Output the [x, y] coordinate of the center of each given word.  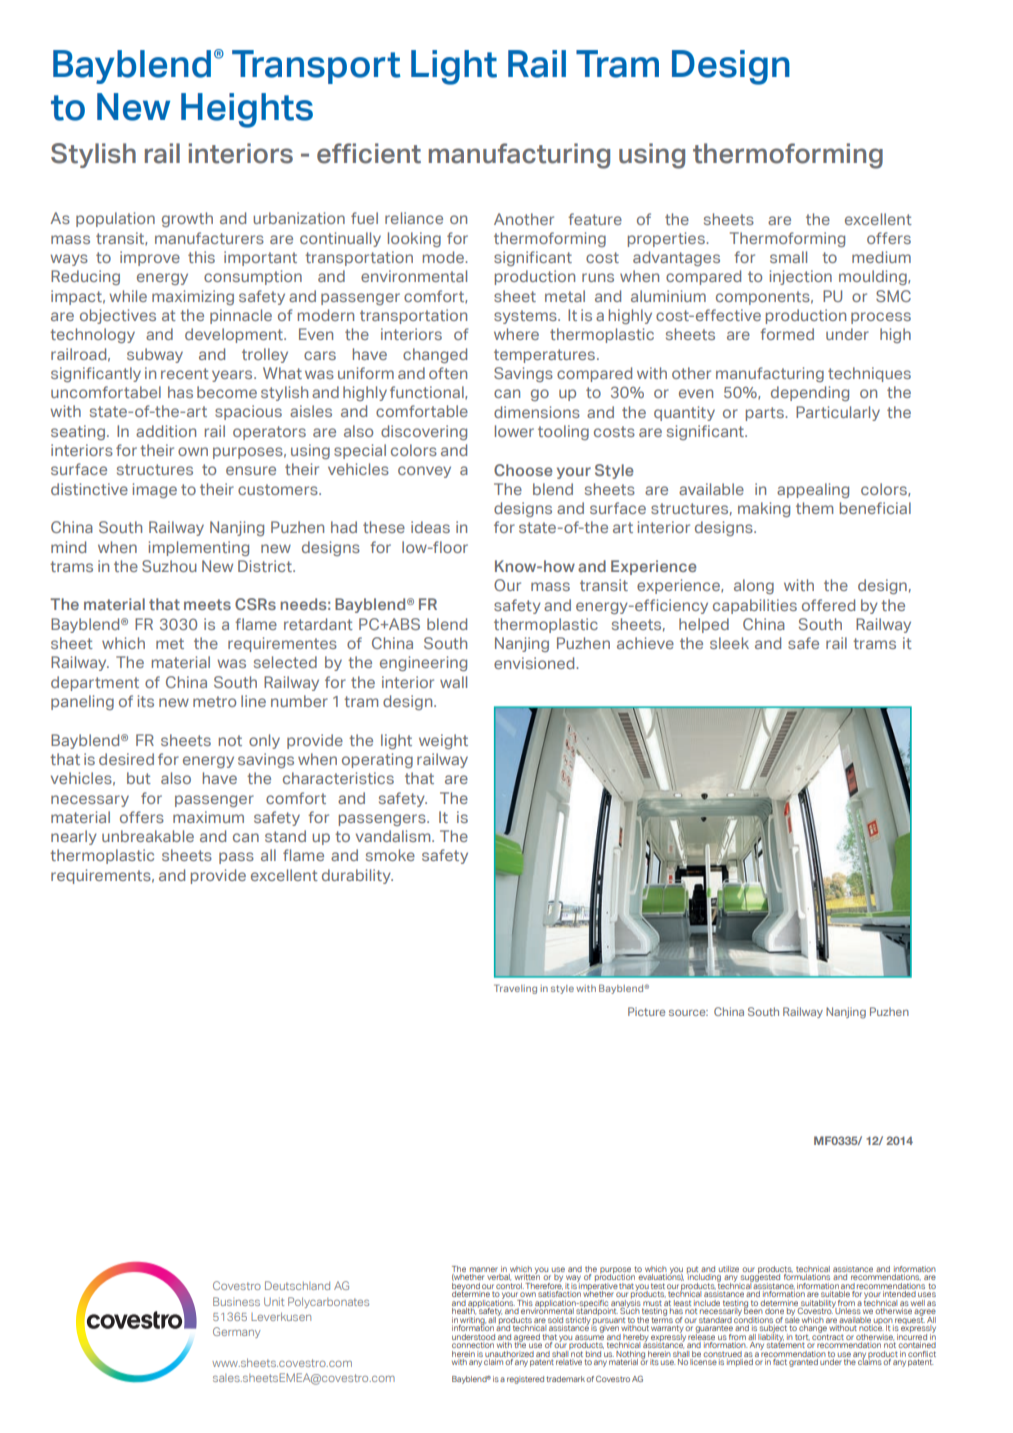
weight [443, 741]
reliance [414, 218]
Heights [247, 110]
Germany [236, 1332]
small [788, 257]
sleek [729, 643]
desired [126, 759]
